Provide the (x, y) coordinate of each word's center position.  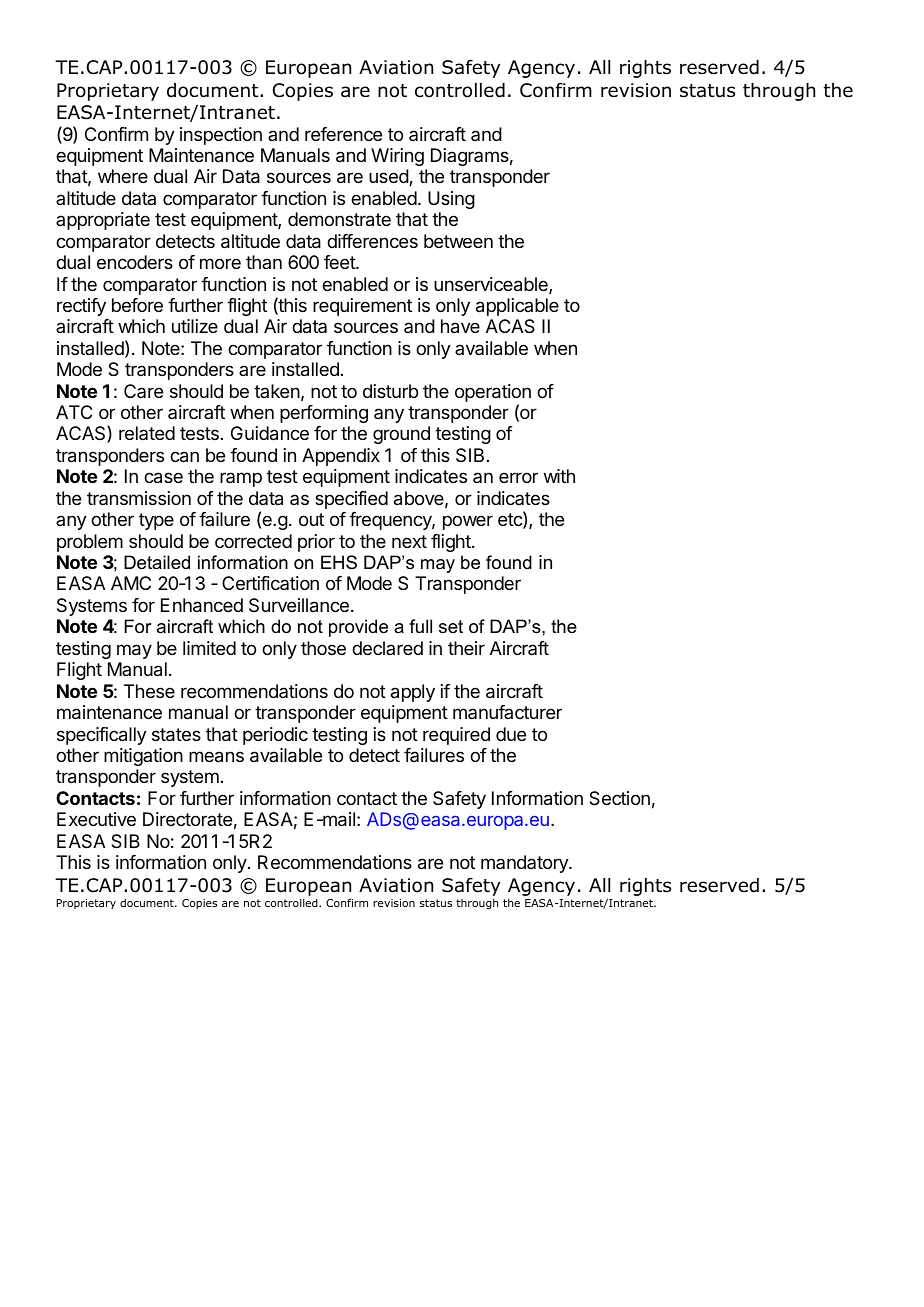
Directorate (187, 819)
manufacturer (507, 712)
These (149, 691)
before (137, 305)
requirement (362, 307)
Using (451, 200)
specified (351, 500)
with (559, 476)
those (323, 648)
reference (343, 134)
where (123, 176)
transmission (139, 498)
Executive (96, 819)
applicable (517, 307)
